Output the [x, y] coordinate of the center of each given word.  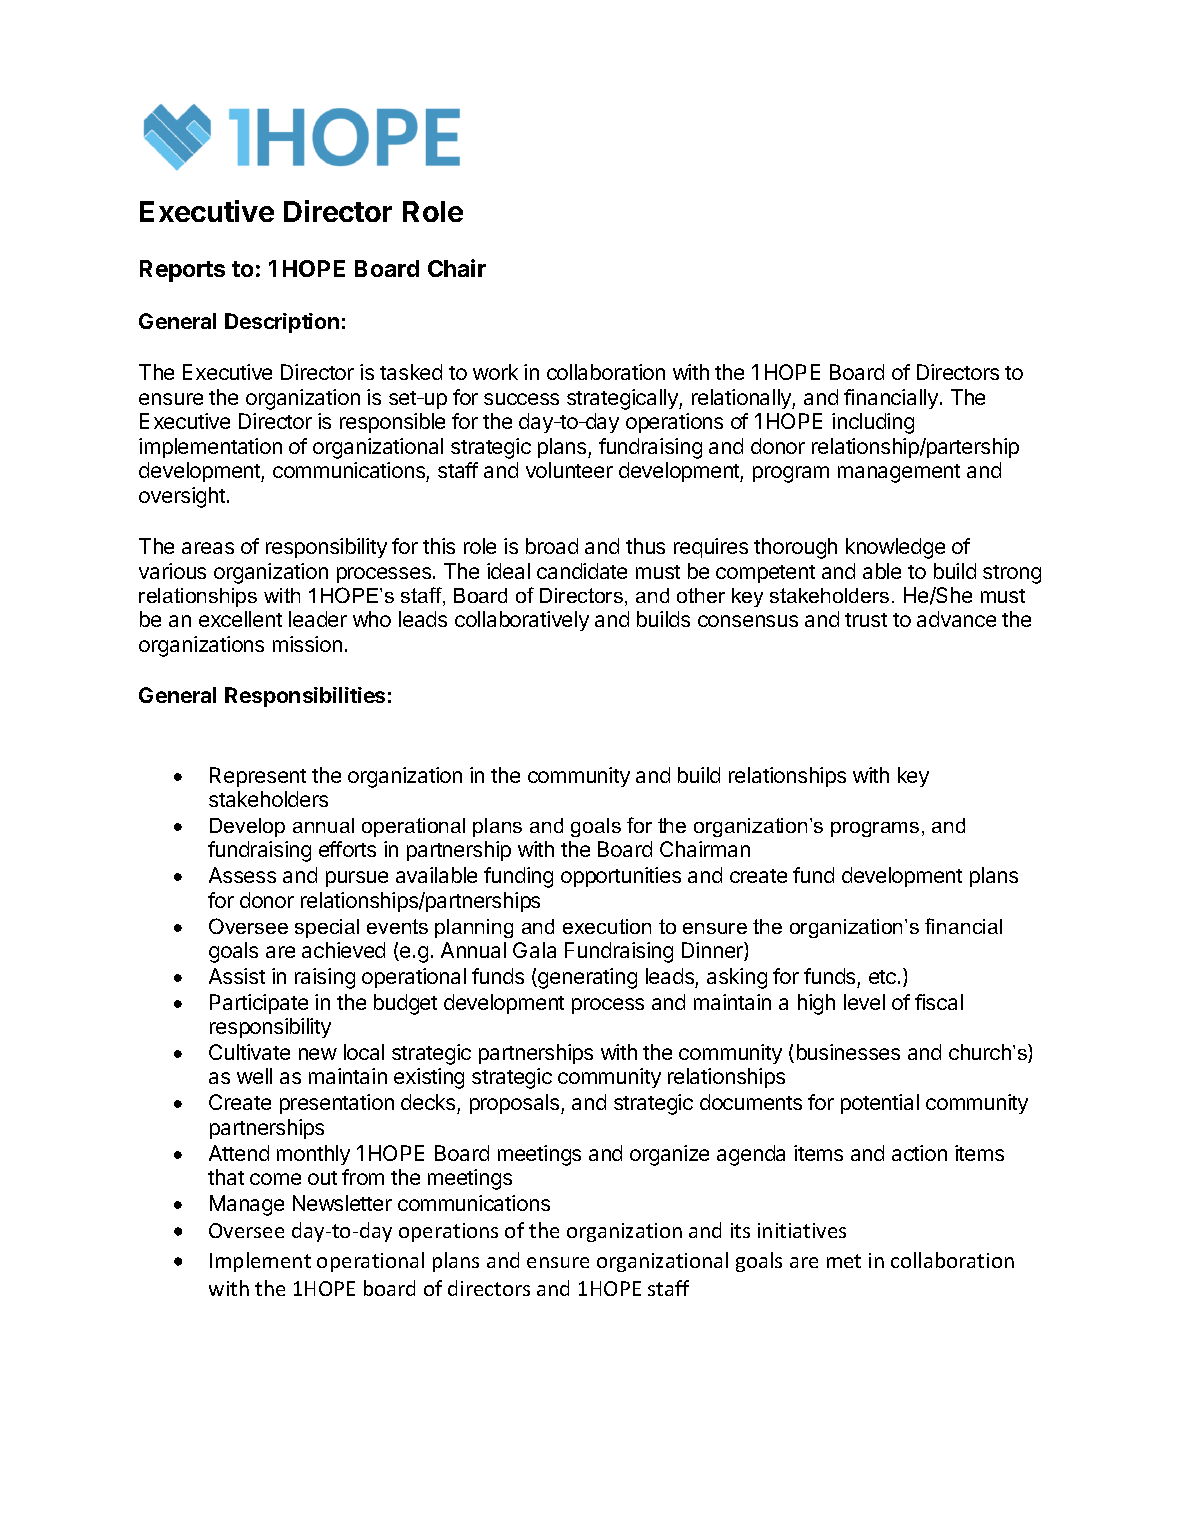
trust [866, 620]
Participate [259, 1004]
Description [282, 323]
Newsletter [342, 1203]
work [495, 372]
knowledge [895, 548]
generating [586, 978]
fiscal [939, 1002]
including [873, 423]
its [740, 1230]
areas [208, 548]
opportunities [621, 877]
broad [552, 546]
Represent [258, 777]
